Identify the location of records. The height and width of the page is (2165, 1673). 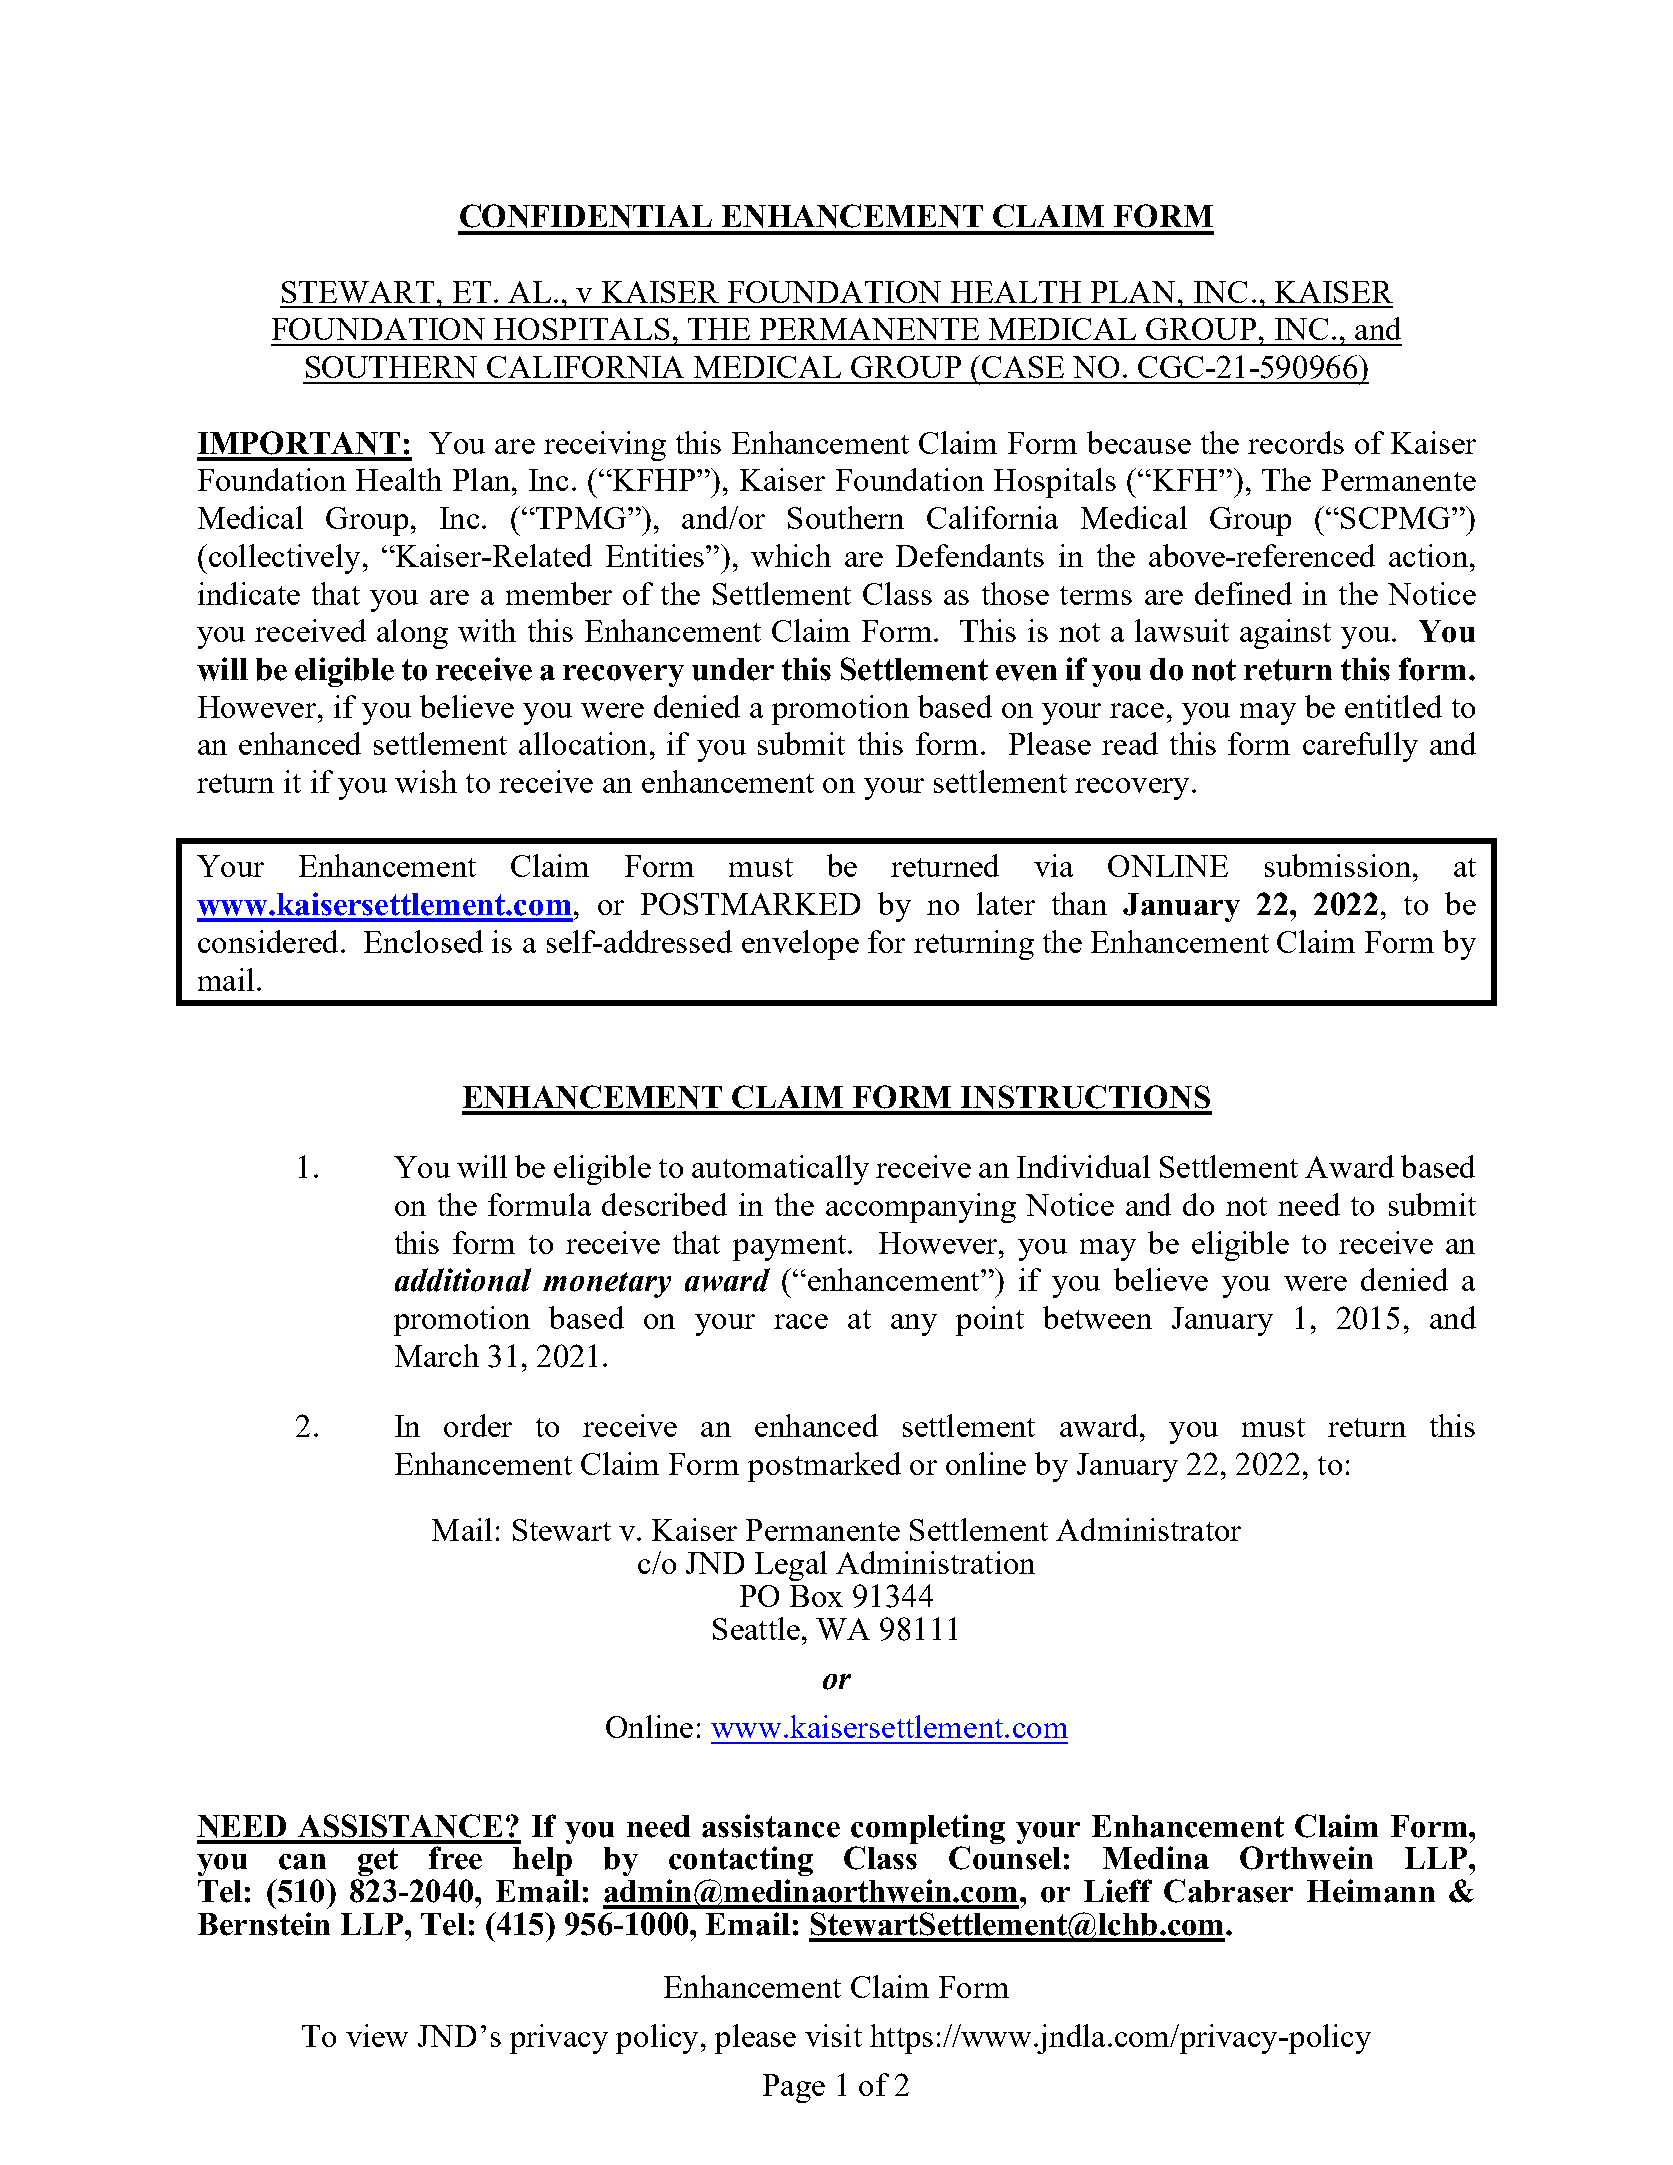
(1296, 442).
